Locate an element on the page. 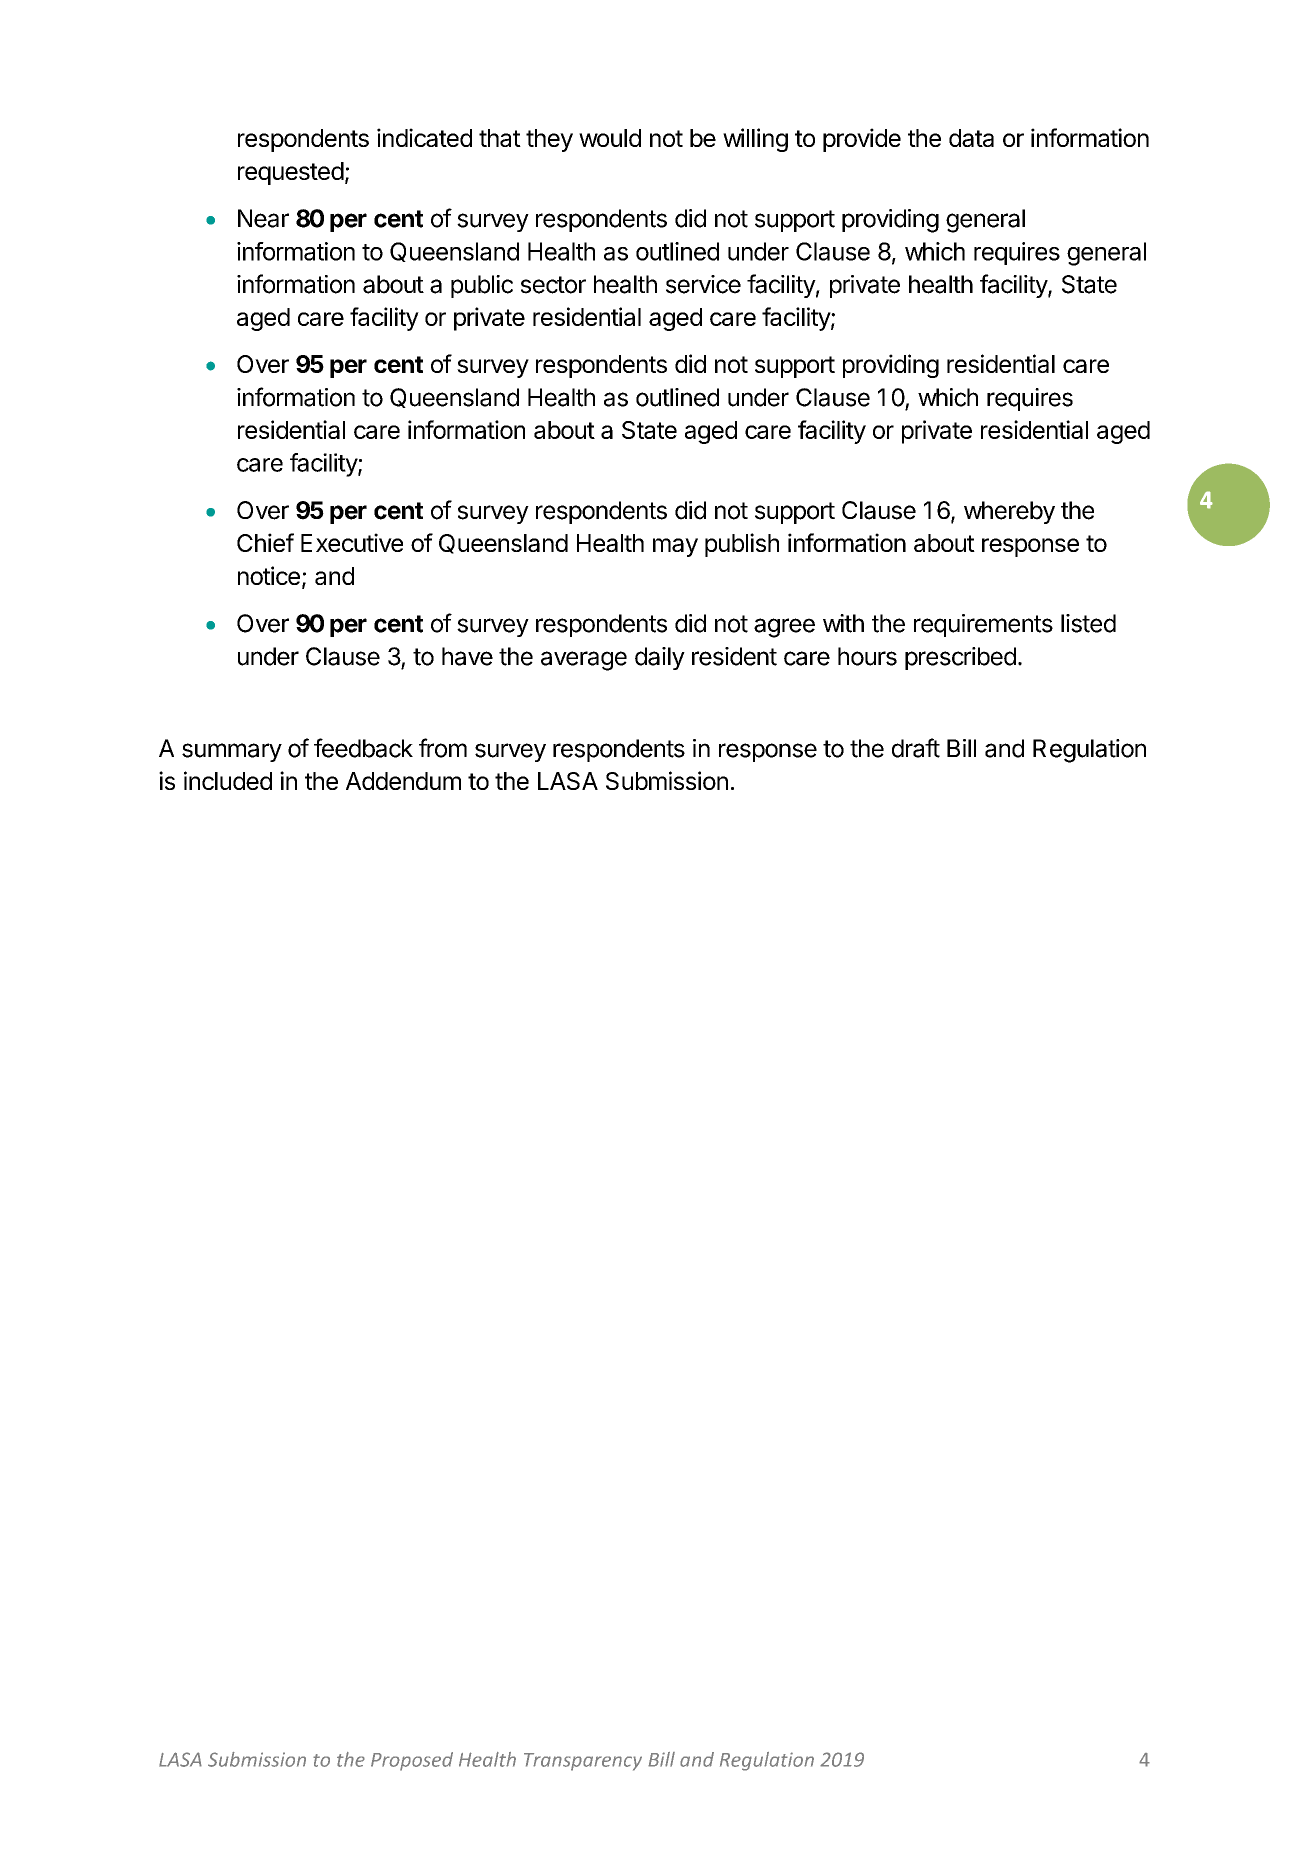 The width and height of the document is (1308, 1850). Transparency is located at coordinates (583, 1762).
